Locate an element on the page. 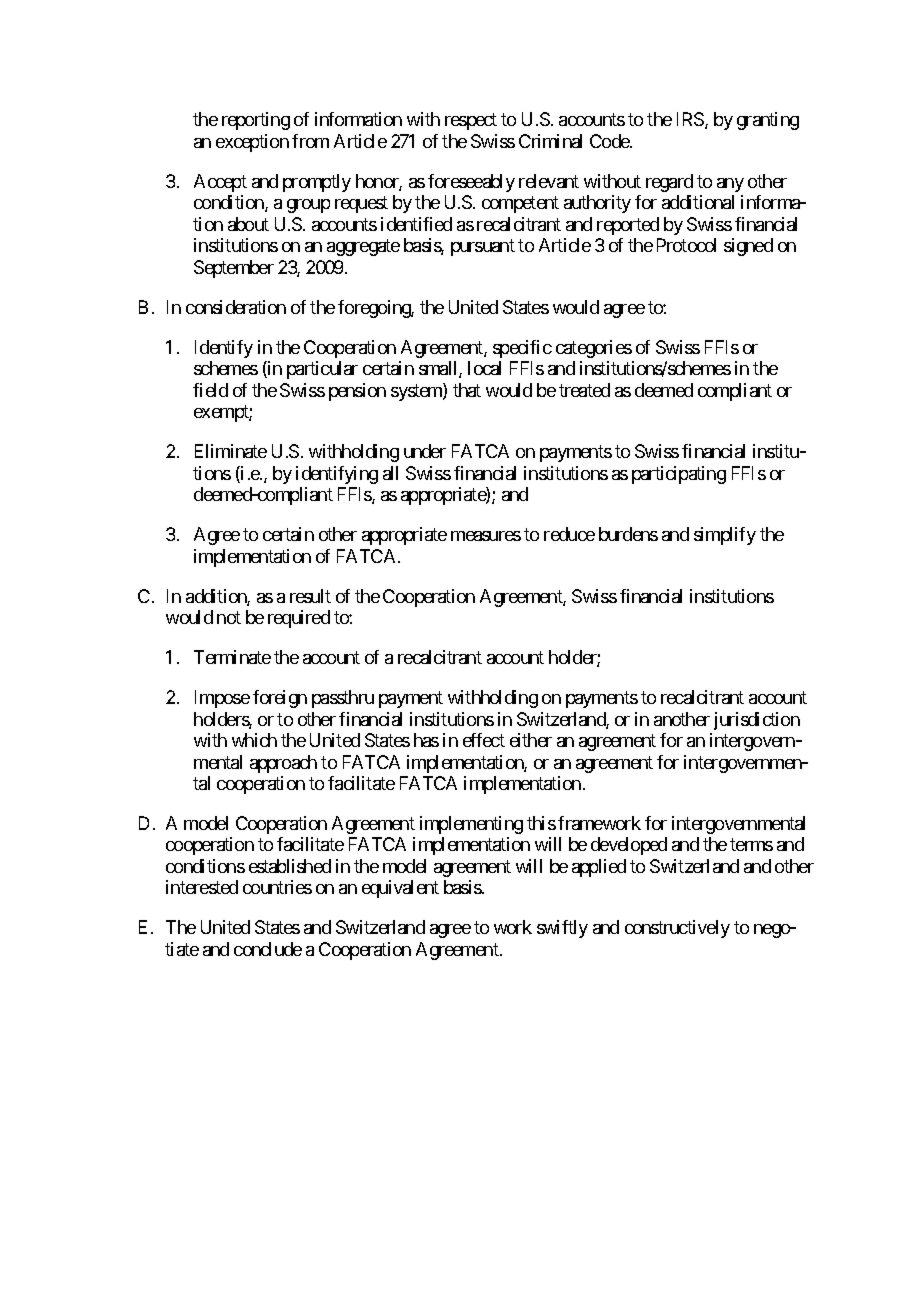  simplify is located at coordinates (725, 536).
